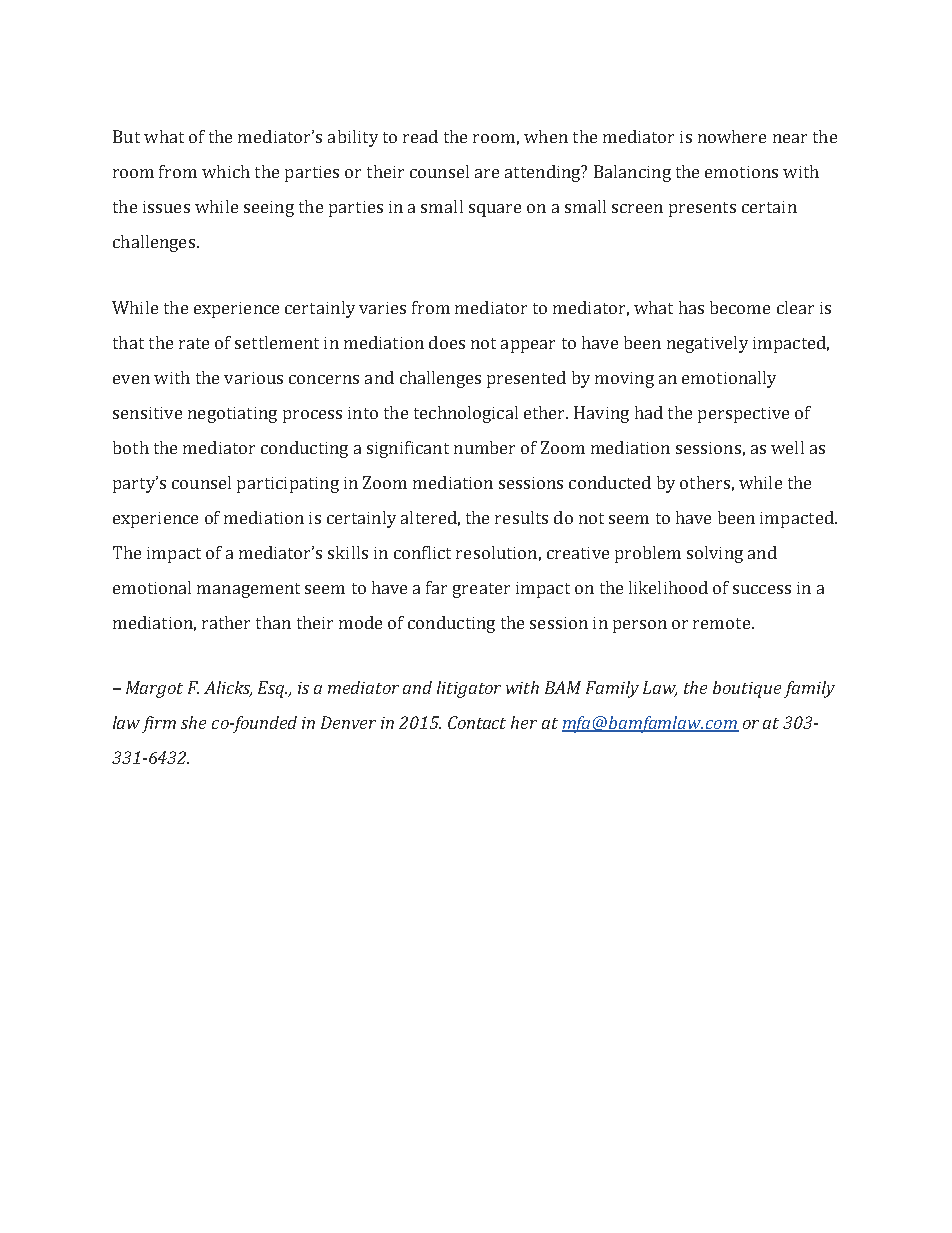  I want to click on has, so click(691, 307).
